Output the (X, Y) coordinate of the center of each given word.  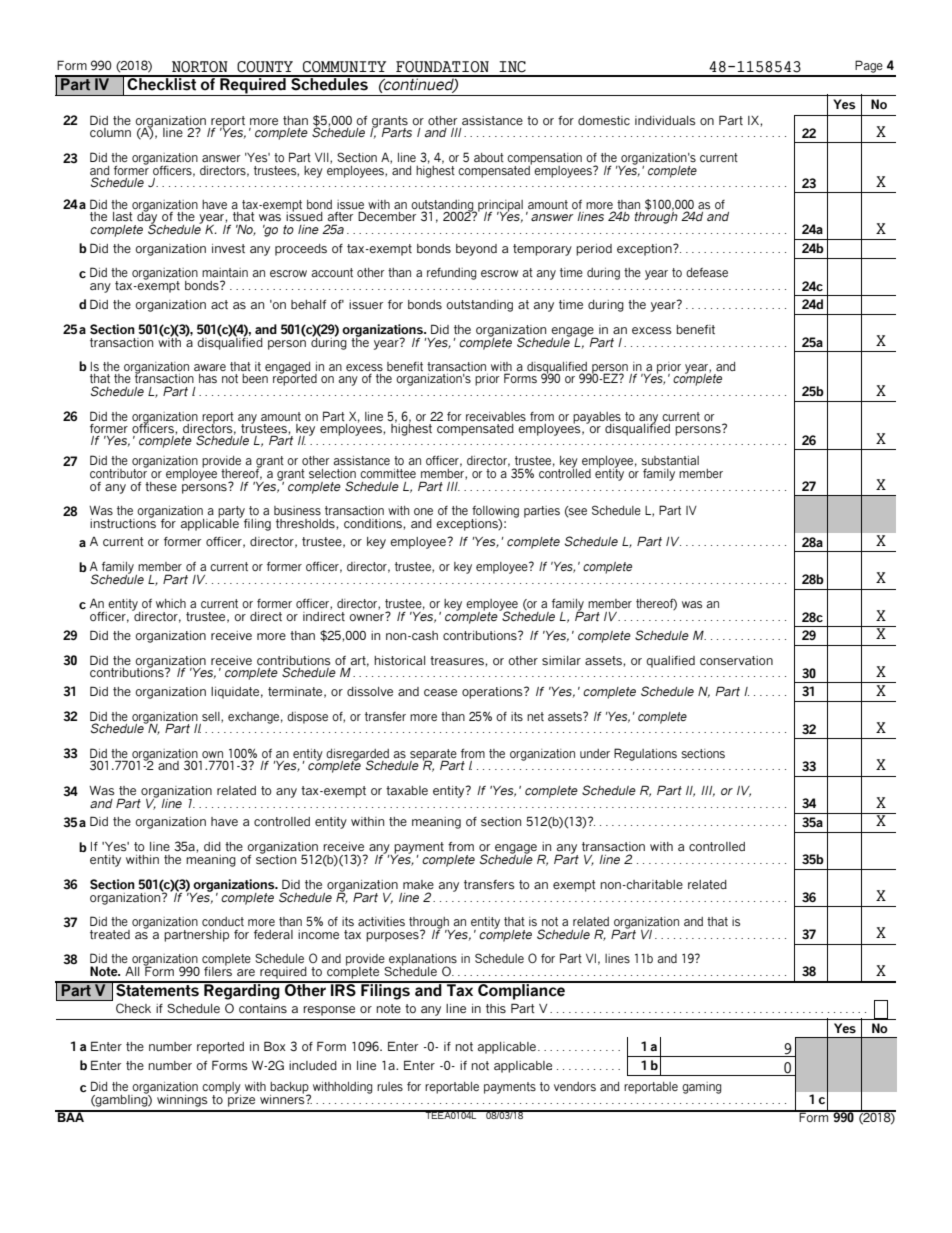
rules (390, 1086)
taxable (407, 790)
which (171, 603)
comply (221, 1089)
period (594, 250)
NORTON (200, 67)
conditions (374, 524)
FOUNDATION (442, 67)
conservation (736, 660)
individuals (665, 120)
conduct (223, 921)
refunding (451, 274)
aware (210, 367)
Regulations (645, 754)
